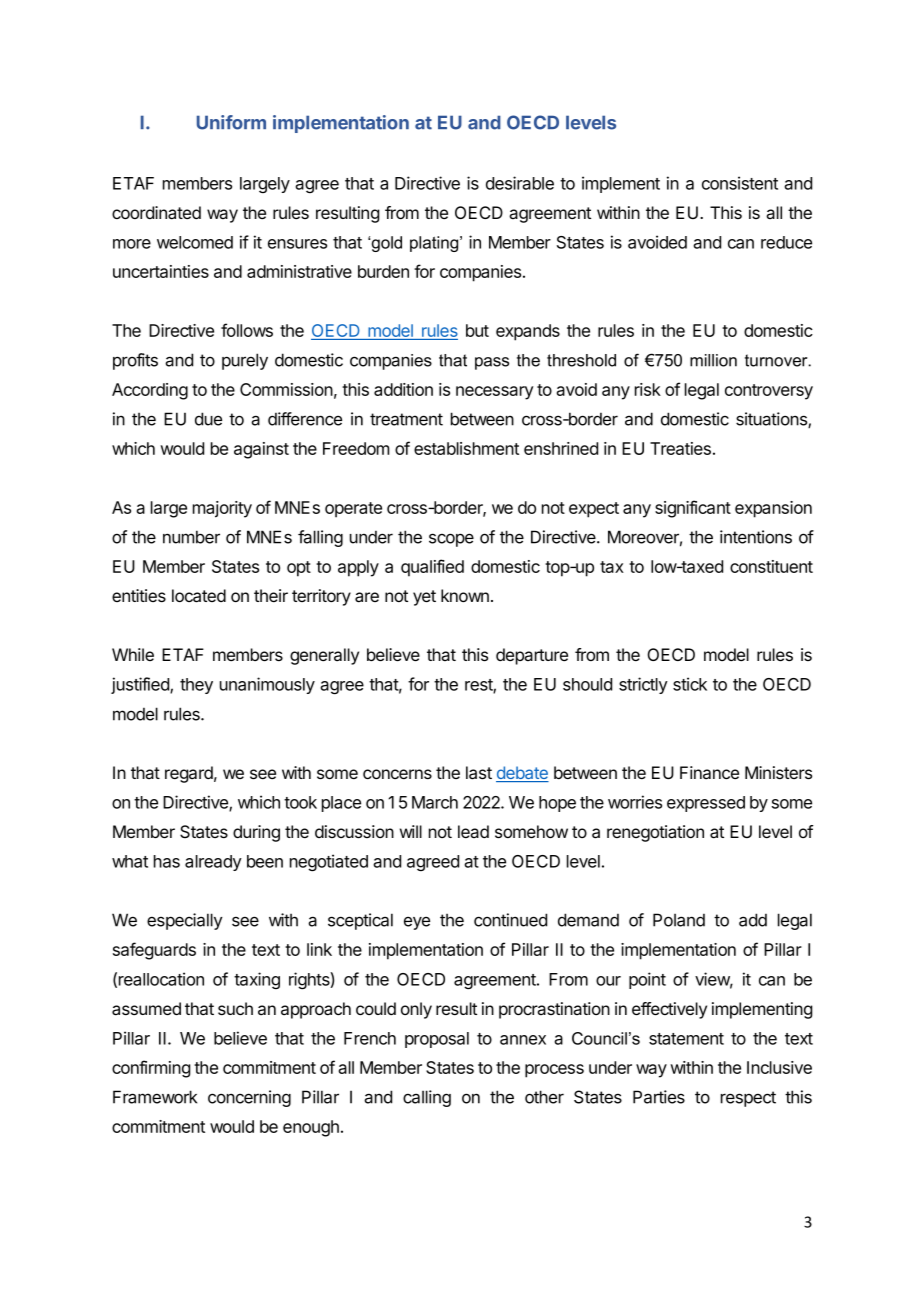  What do you see at coordinates (740, 183) in the screenshot?
I see `consistent` at bounding box center [740, 183].
